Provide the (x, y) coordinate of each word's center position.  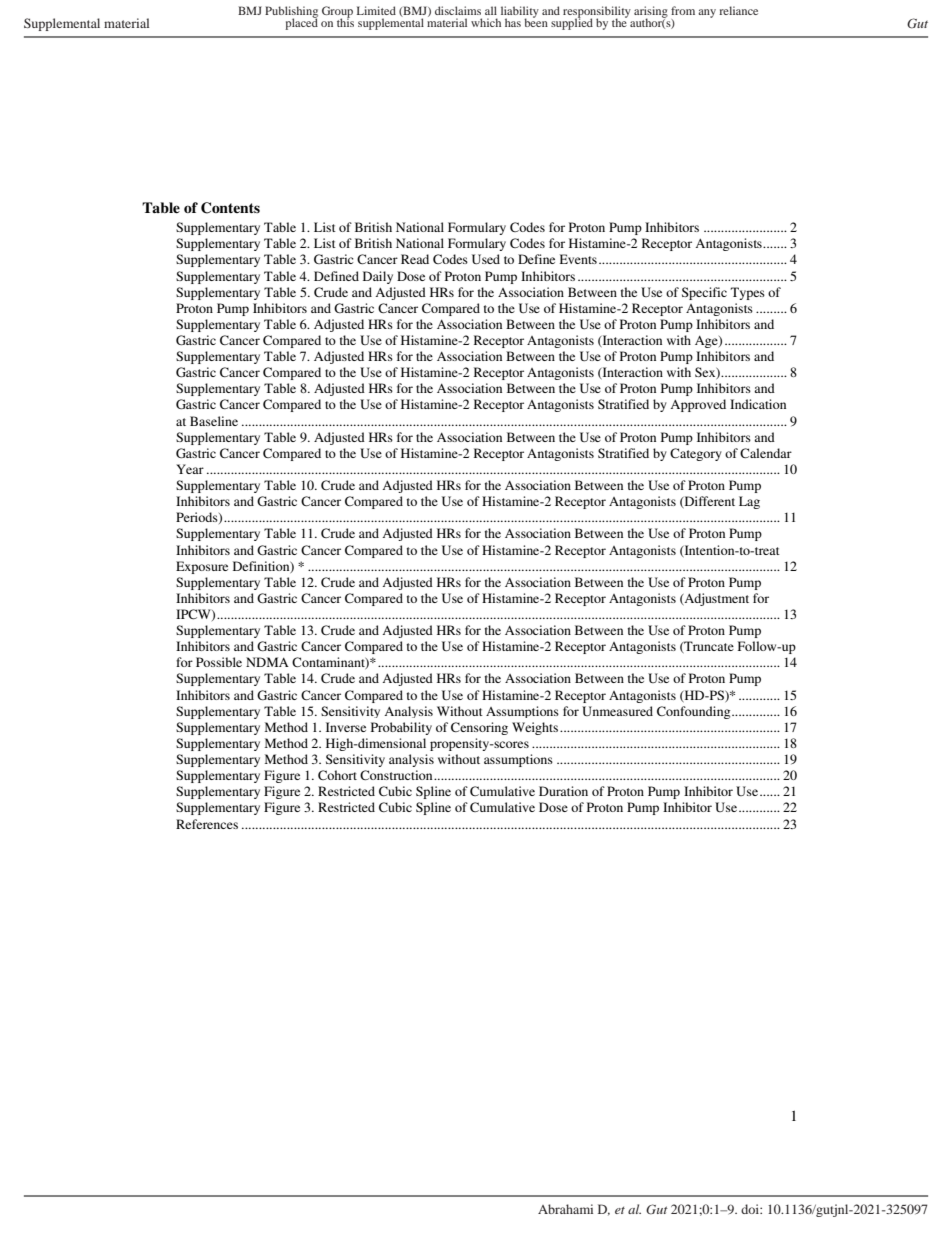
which (486, 22)
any (707, 13)
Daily (378, 277)
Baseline (214, 421)
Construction (397, 775)
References (207, 824)
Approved (698, 405)
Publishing (291, 13)
